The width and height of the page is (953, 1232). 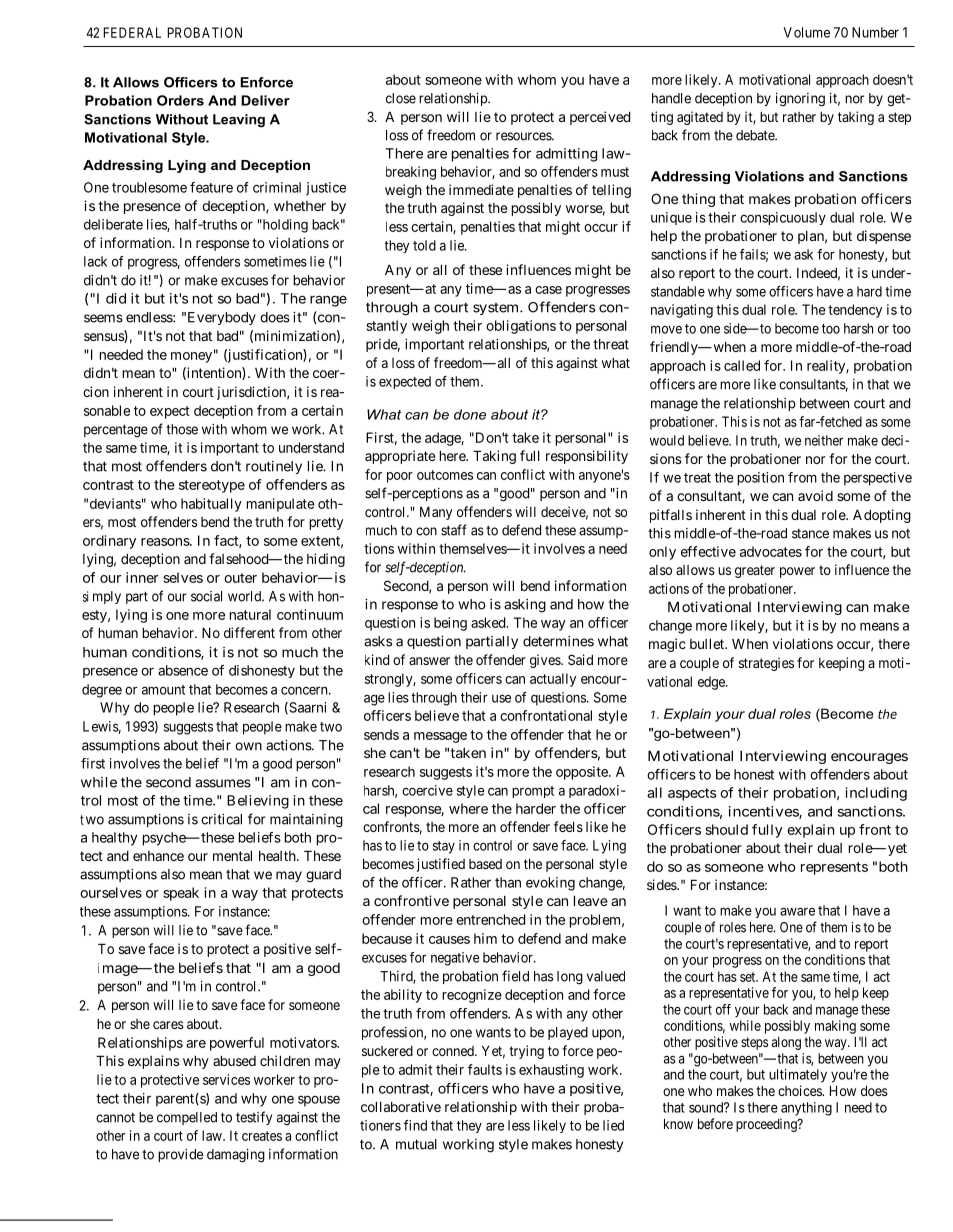 What do you see at coordinates (548, 290) in the page?
I see `case` at bounding box center [548, 290].
